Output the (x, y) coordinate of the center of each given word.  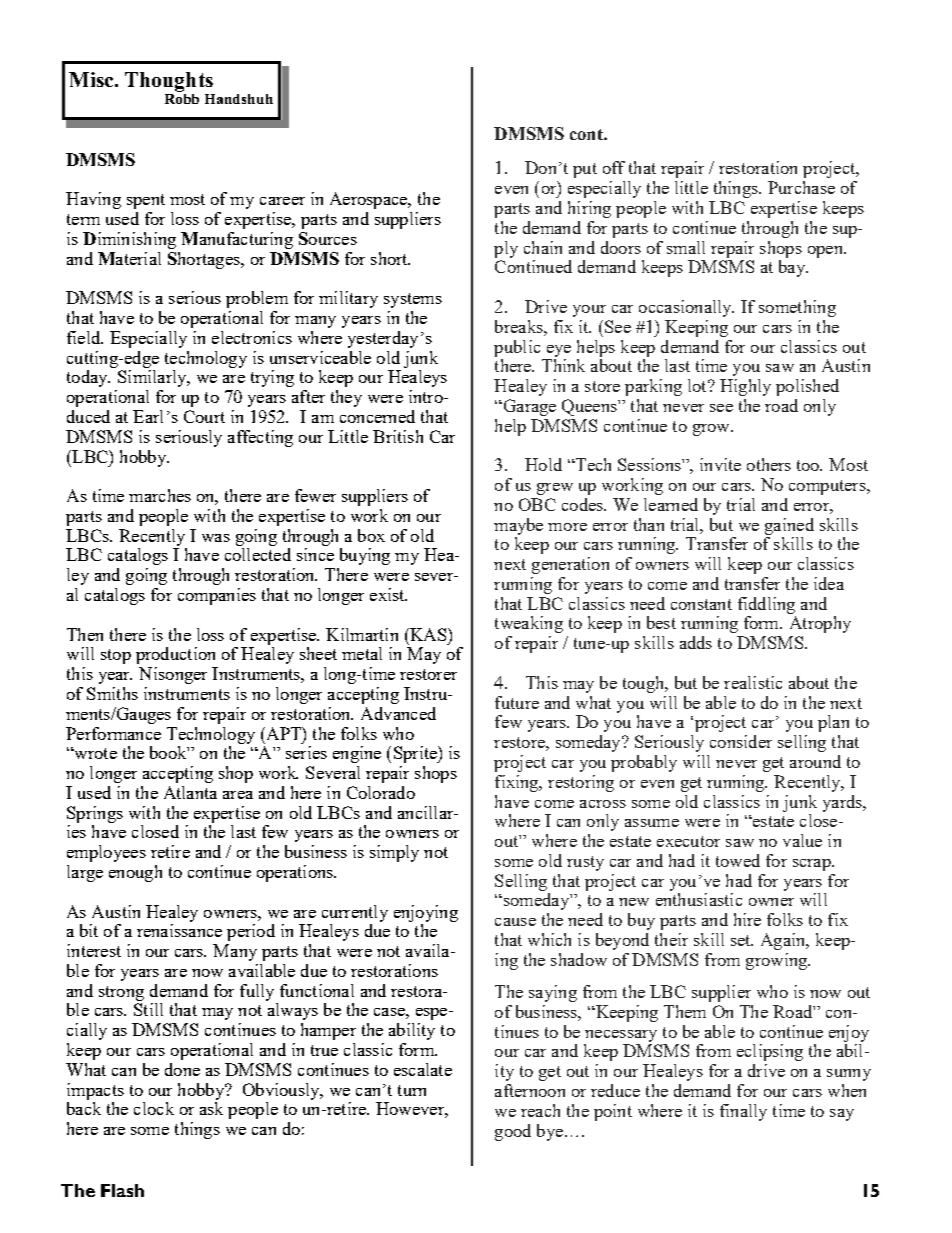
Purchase (801, 187)
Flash (122, 1190)
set (742, 940)
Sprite (416, 754)
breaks (520, 326)
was (216, 538)
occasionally (686, 308)
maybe (518, 526)
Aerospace (370, 200)
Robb (182, 97)
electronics (252, 337)
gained (789, 526)
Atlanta (190, 792)
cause (515, 922)
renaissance (179, 930)
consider (741, 741)
